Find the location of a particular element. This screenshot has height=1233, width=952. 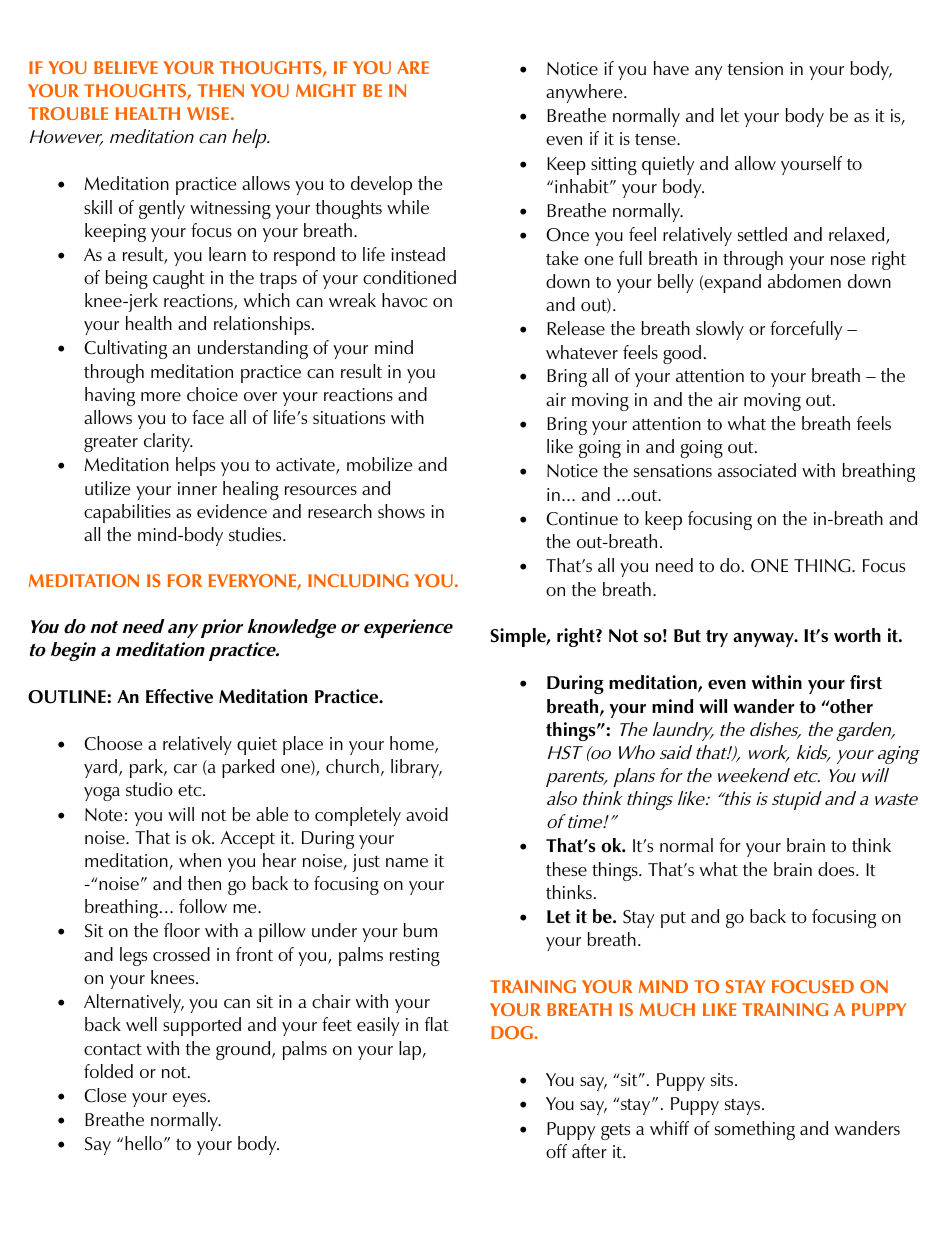

sits is located at coordinates (723, 1079).
